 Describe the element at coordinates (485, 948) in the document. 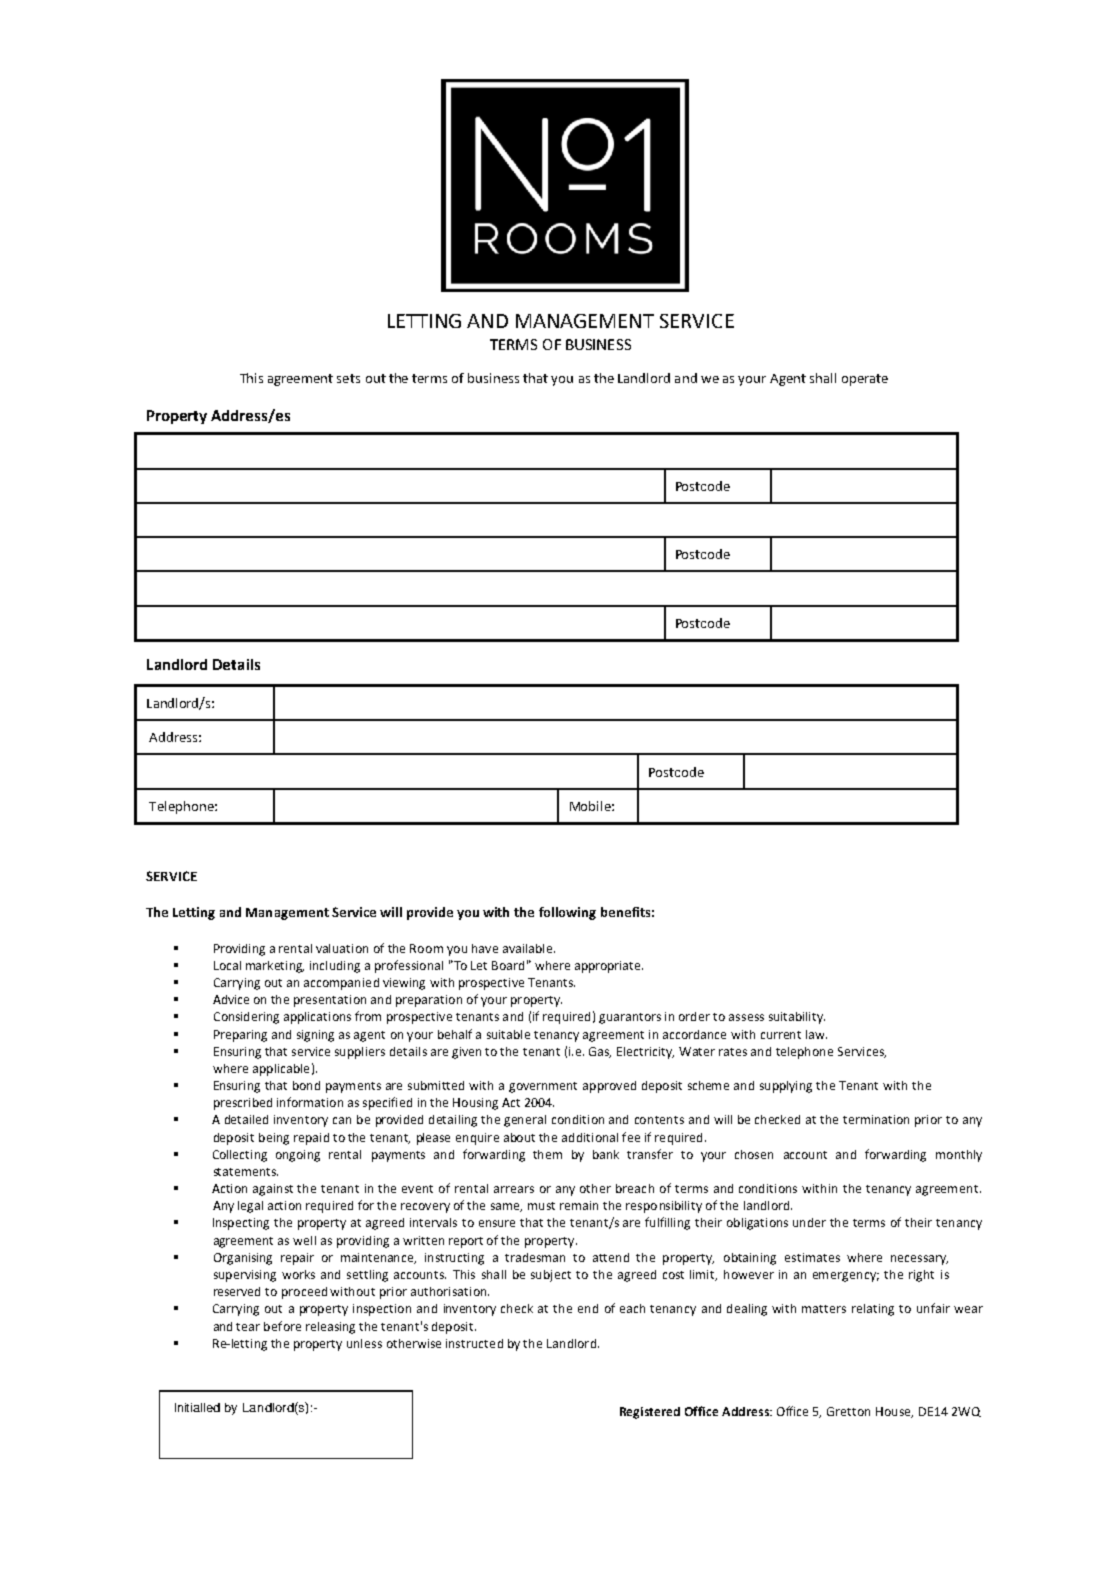

I see `have` at that location.
